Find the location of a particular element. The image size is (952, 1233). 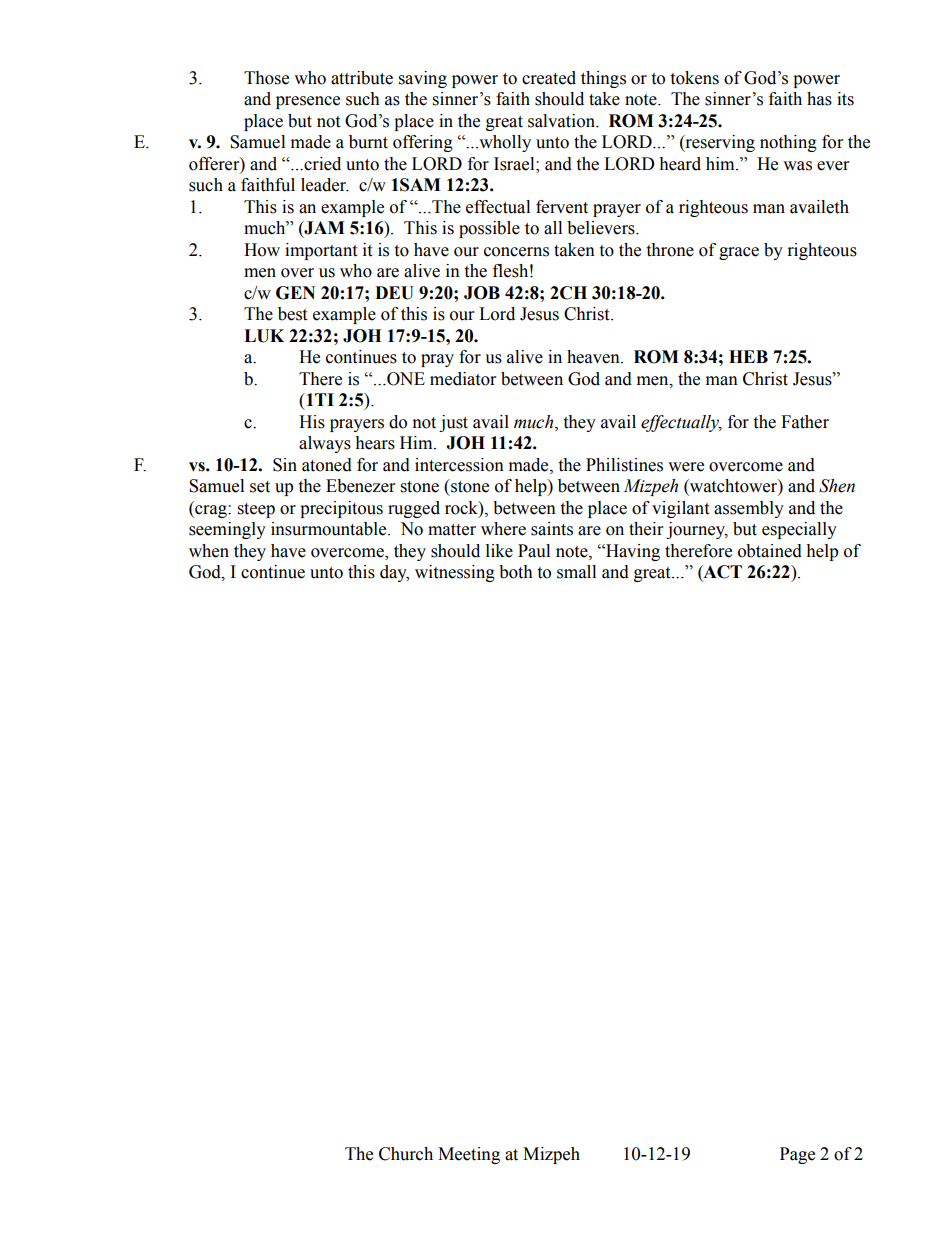

always is located at coordinates (325, 444).
